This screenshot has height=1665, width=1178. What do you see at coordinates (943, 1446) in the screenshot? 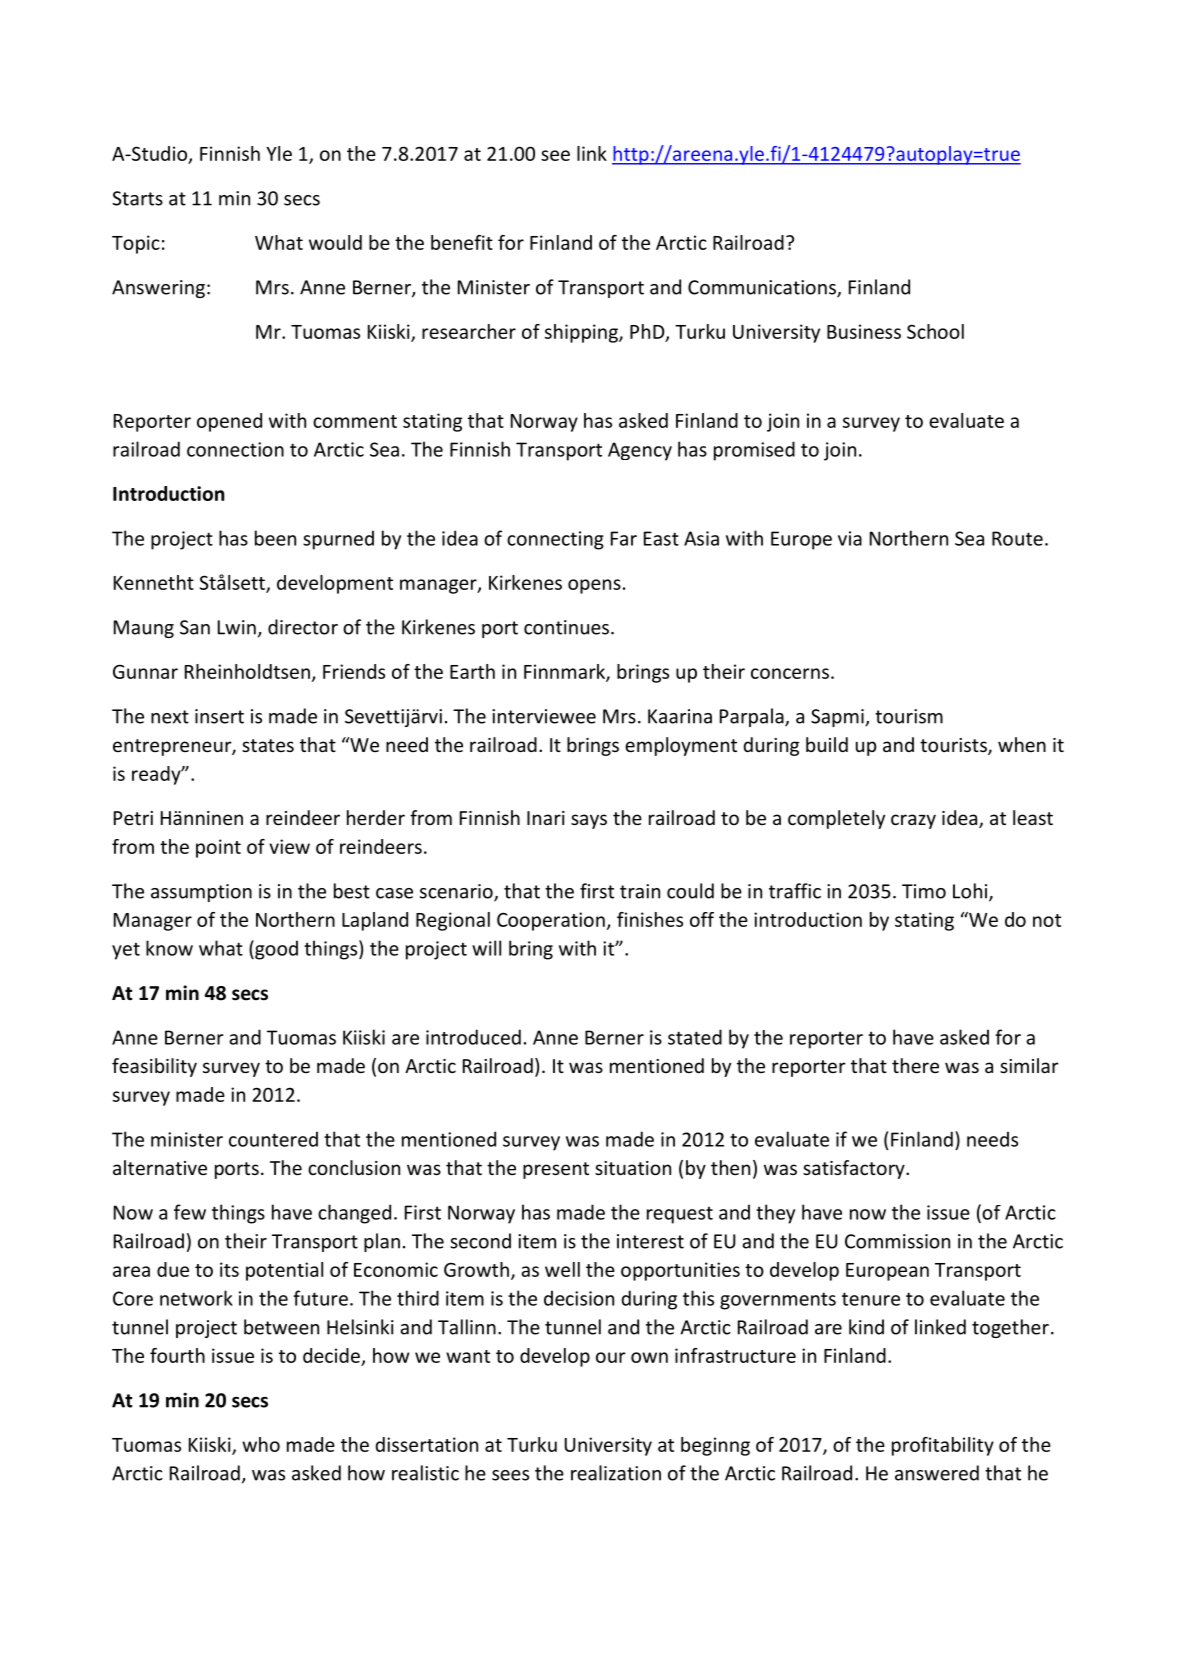
I see `profitability` at bounding box center [943, 1446].
